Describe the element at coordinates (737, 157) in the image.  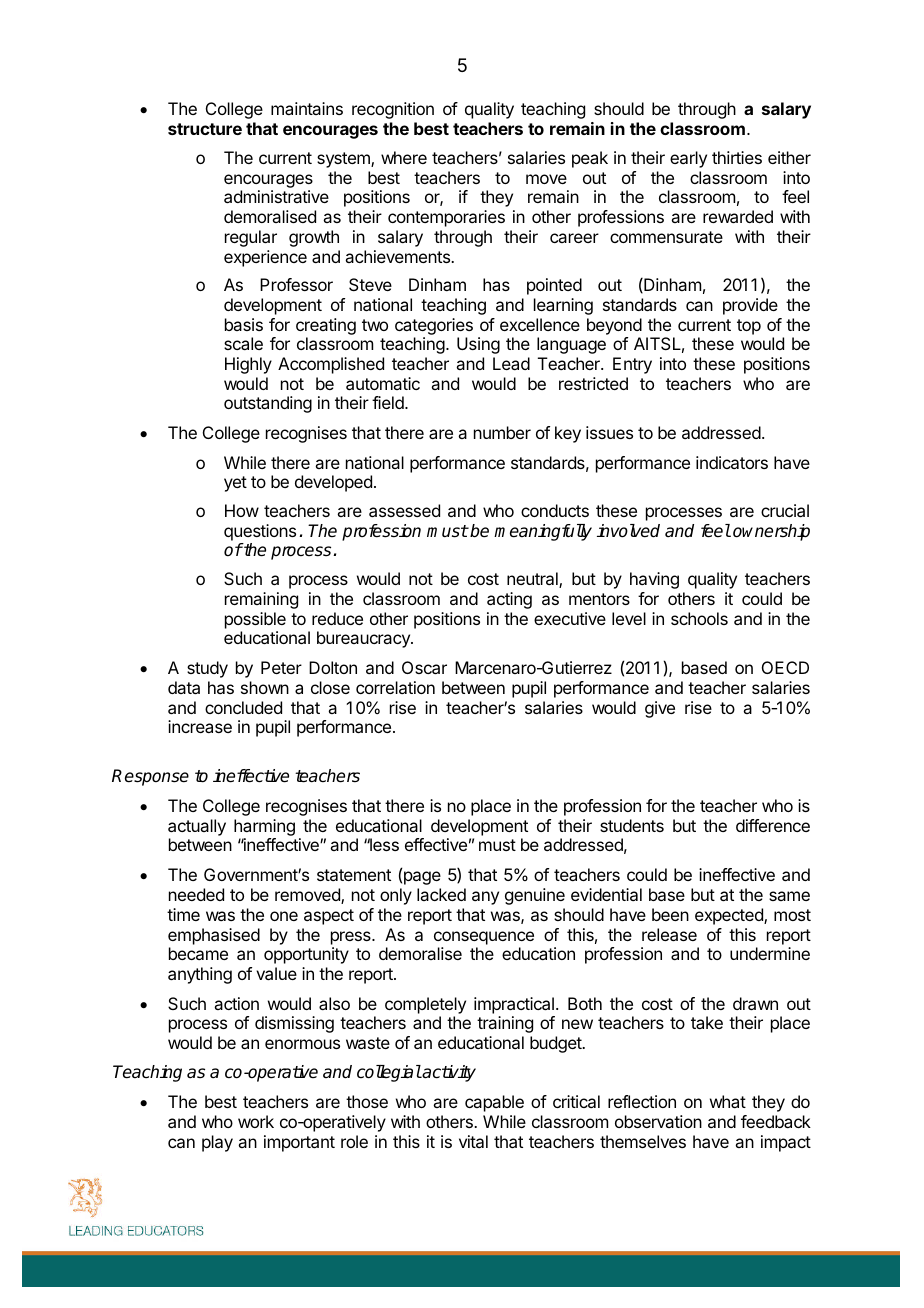
I see `thirties` at that location.
